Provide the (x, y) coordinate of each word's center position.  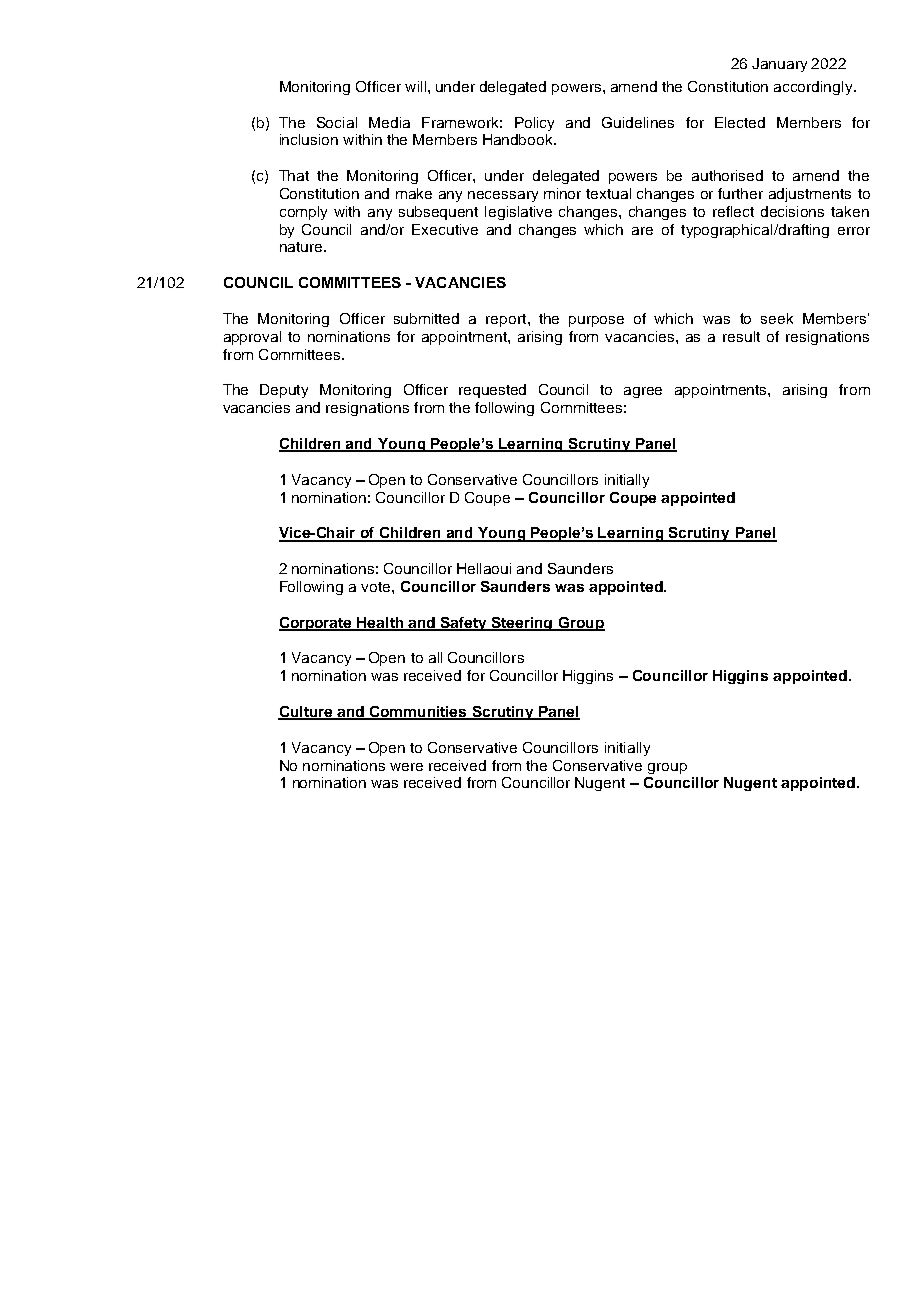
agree (643, 392)
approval (252, 338)
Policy (534, 124)
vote (377, 587)
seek (777, 318)
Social (337, 122)
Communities (418, 713)
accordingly (814, 88)
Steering (522, 624)
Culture (306, 713)
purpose (596, 321)
